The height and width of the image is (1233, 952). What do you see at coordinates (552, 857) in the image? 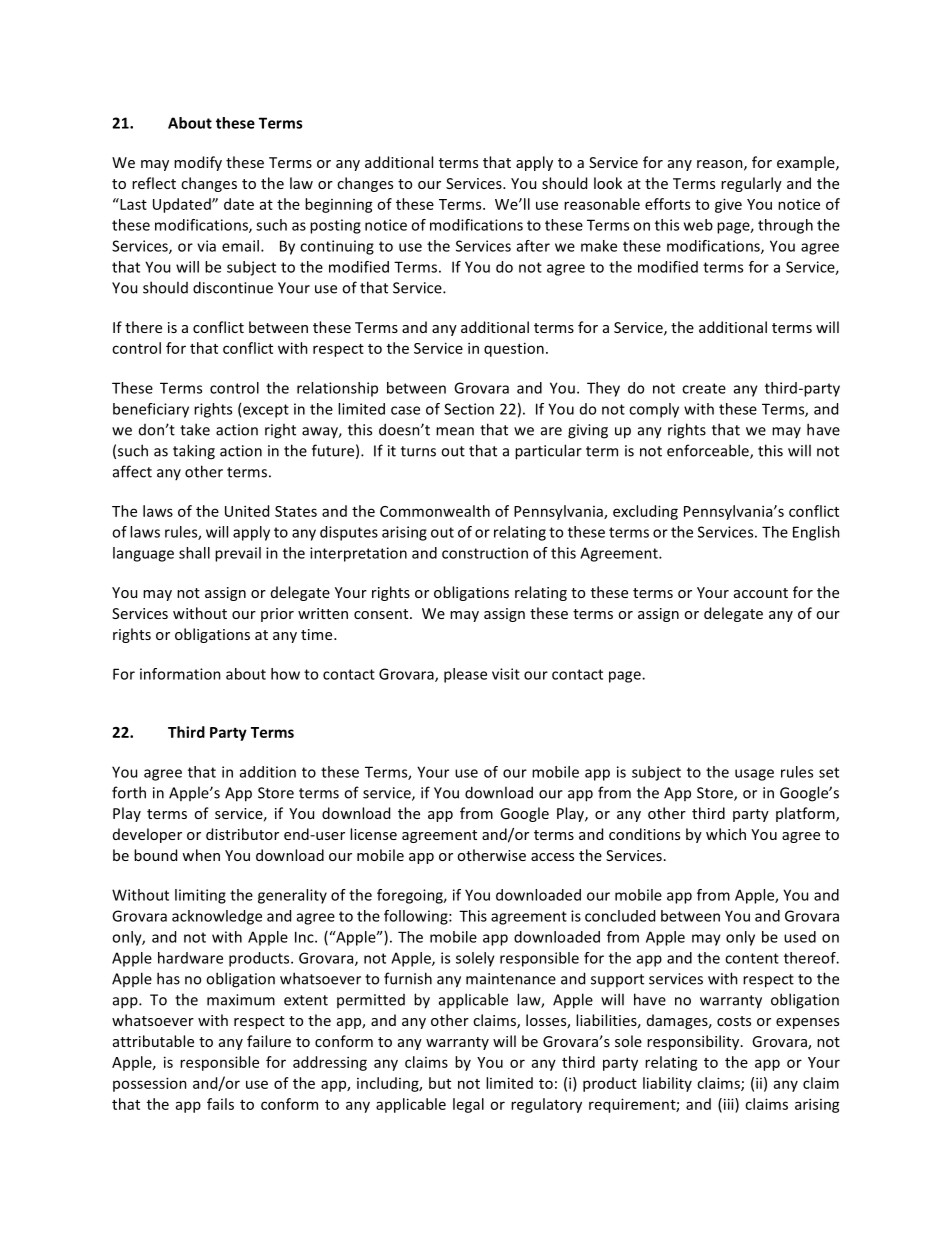
I see `access` at bounding box center [552, 857].
